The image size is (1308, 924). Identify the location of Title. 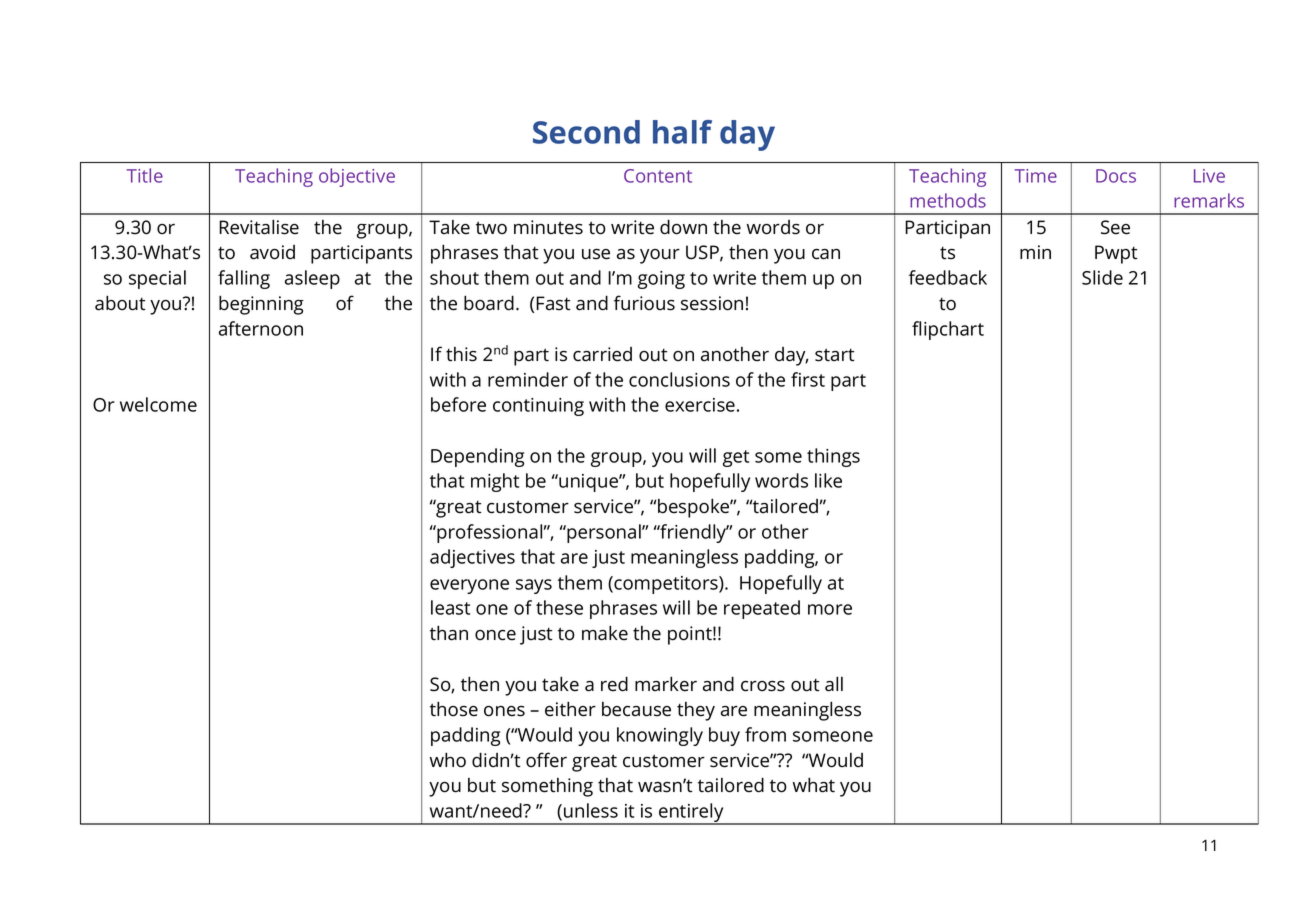
(145, 175).
